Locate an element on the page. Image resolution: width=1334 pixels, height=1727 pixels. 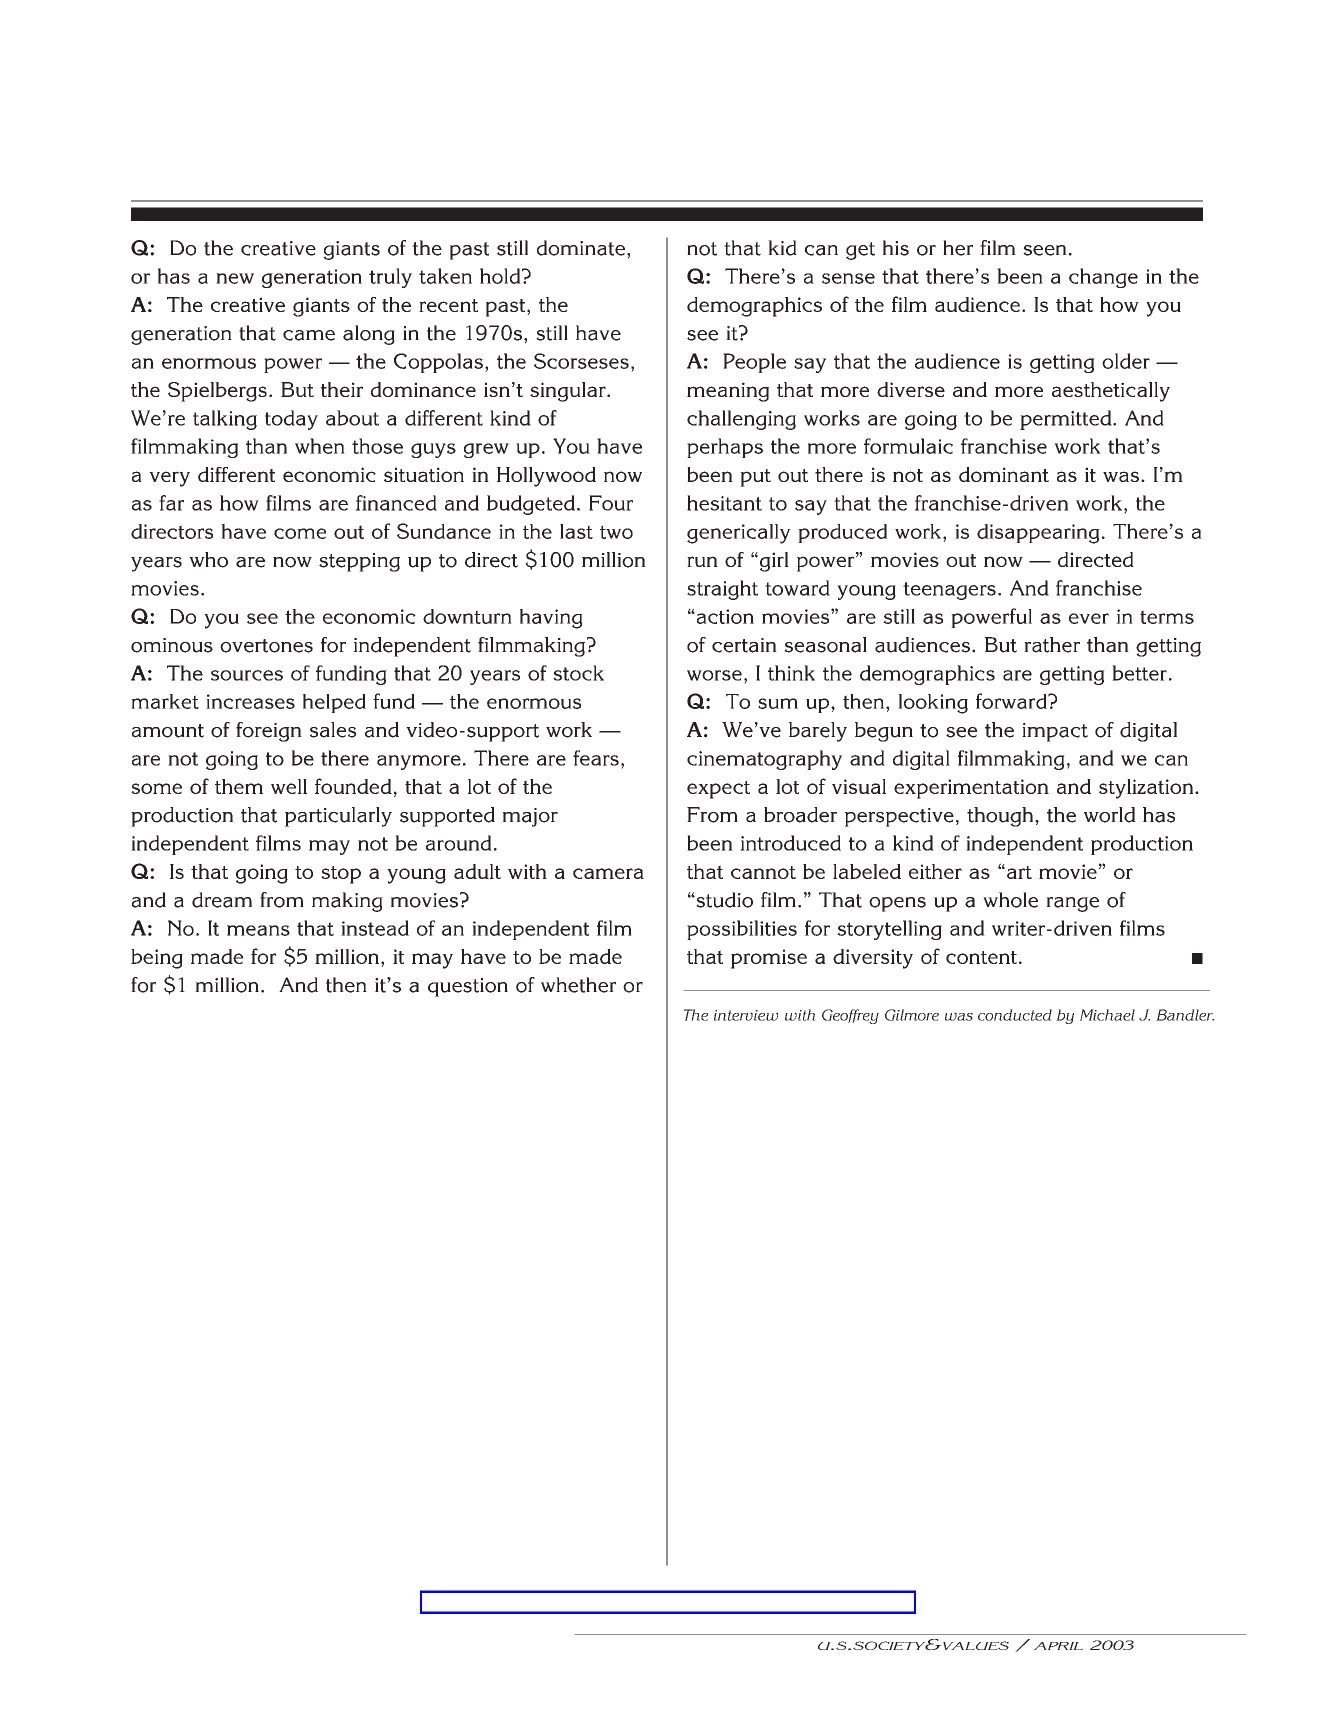
possibilities is located at coordinates (742, 930).
